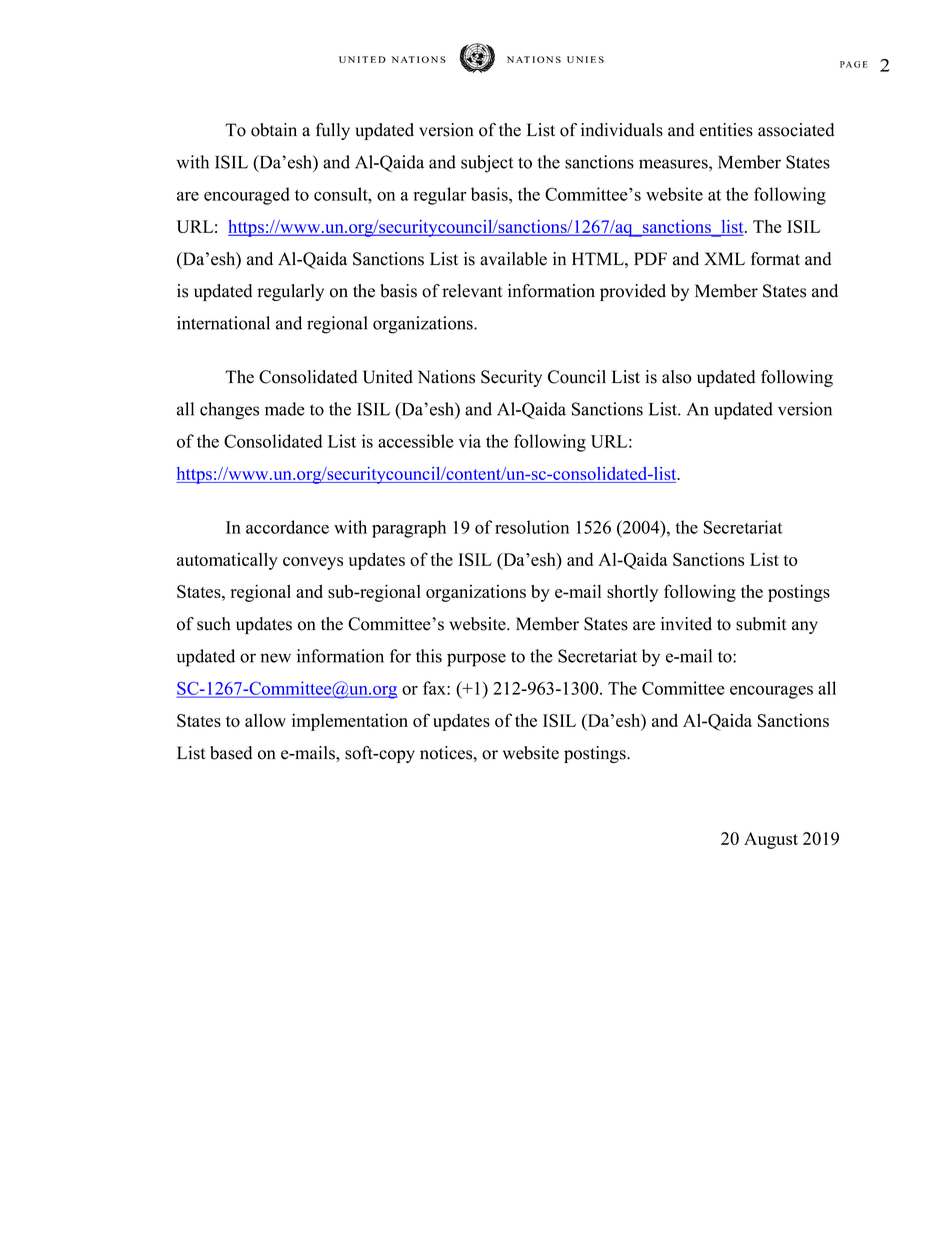 The image size is (952, 1233). I want to click on obtain, so click(274, 130).
